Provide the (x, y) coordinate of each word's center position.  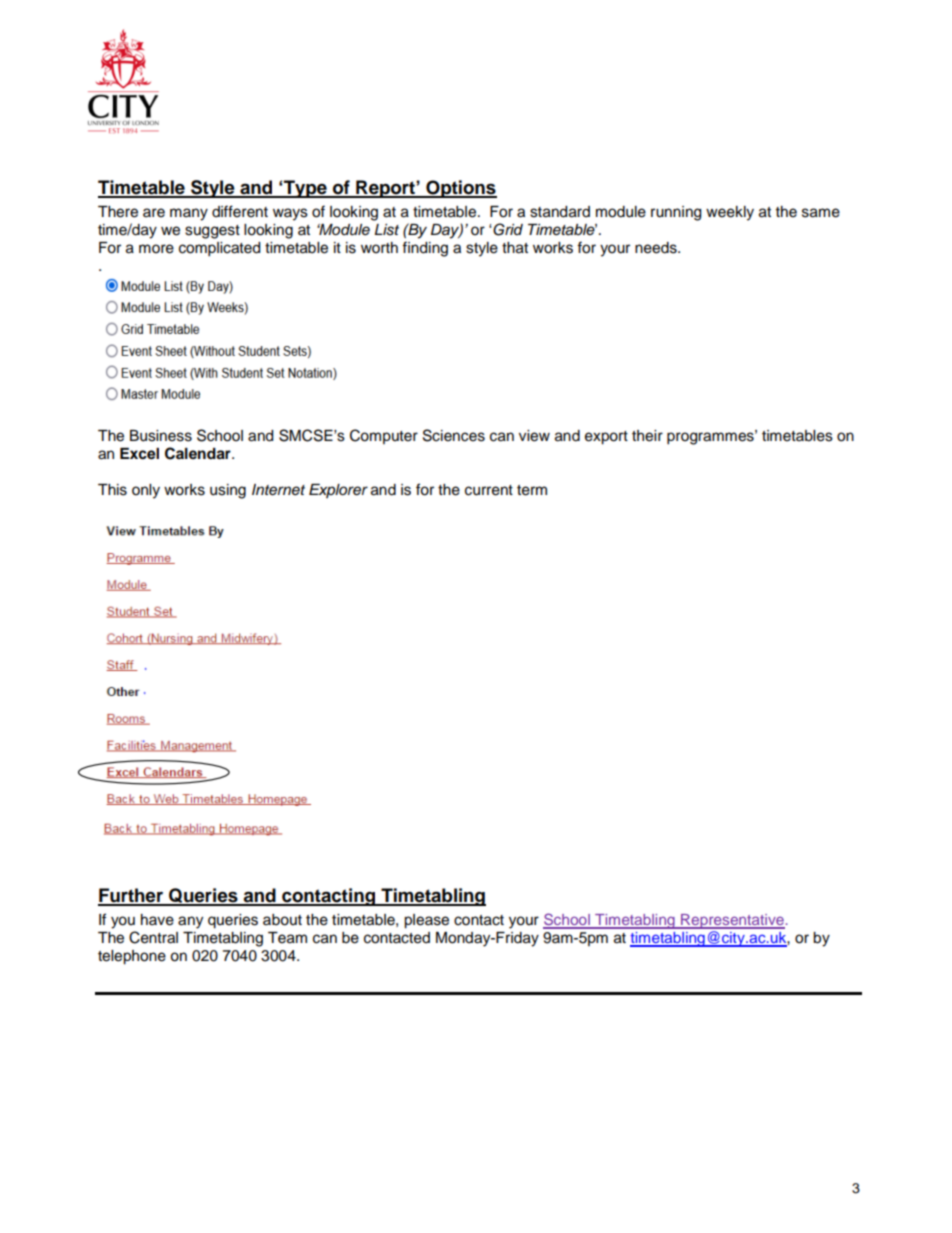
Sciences (454, 435)
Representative (732, 921)
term (532, 490)
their (647, 436)
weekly (730, 213)
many (189, 214)
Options (460, 189)
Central (153, 937)
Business (161, 436)
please (426, 921)
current (489, 490)
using (228, 491)
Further (131, 896)
